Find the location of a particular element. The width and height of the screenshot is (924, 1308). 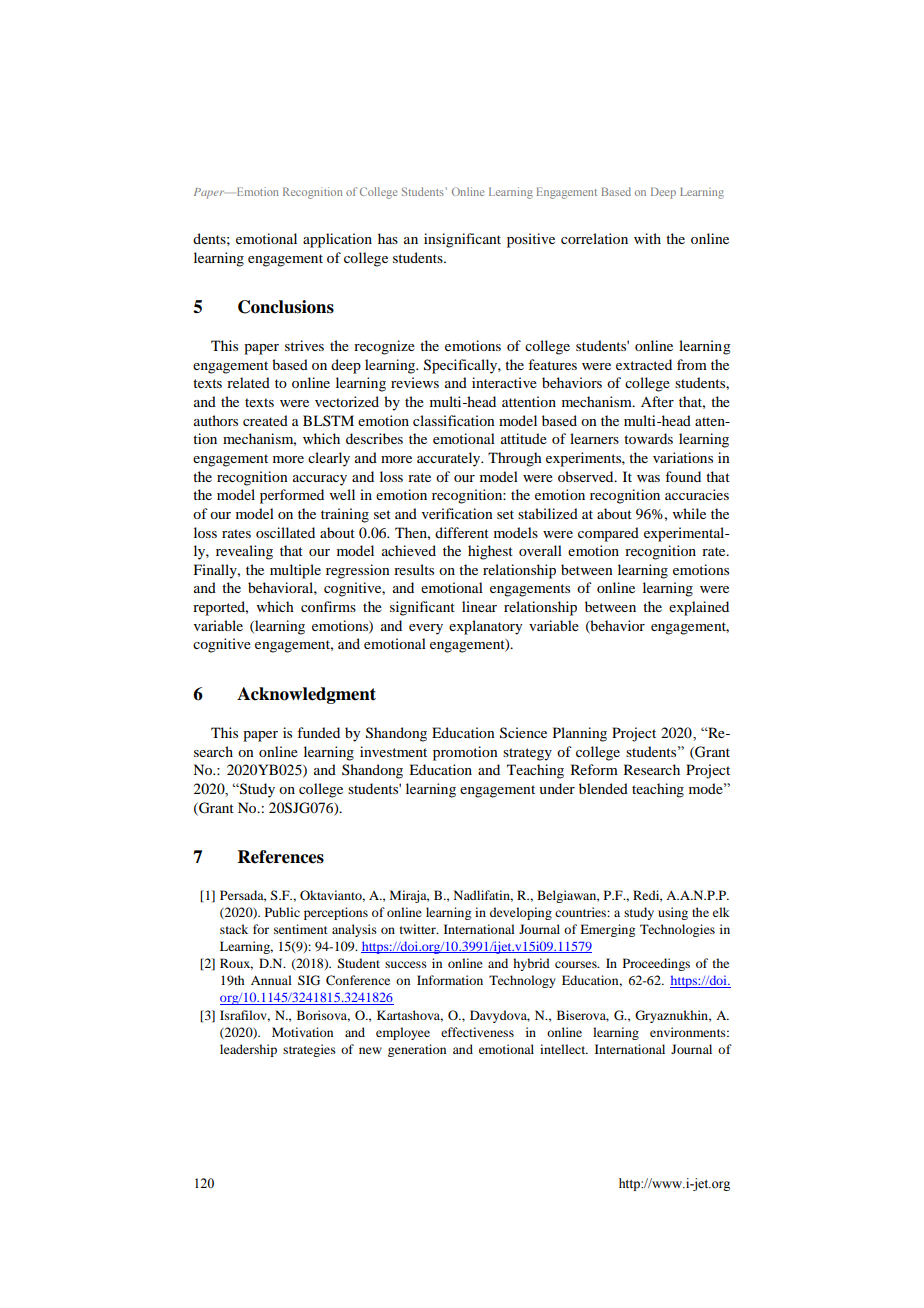

Acknowledgment is located at coordinates (306, 695).
